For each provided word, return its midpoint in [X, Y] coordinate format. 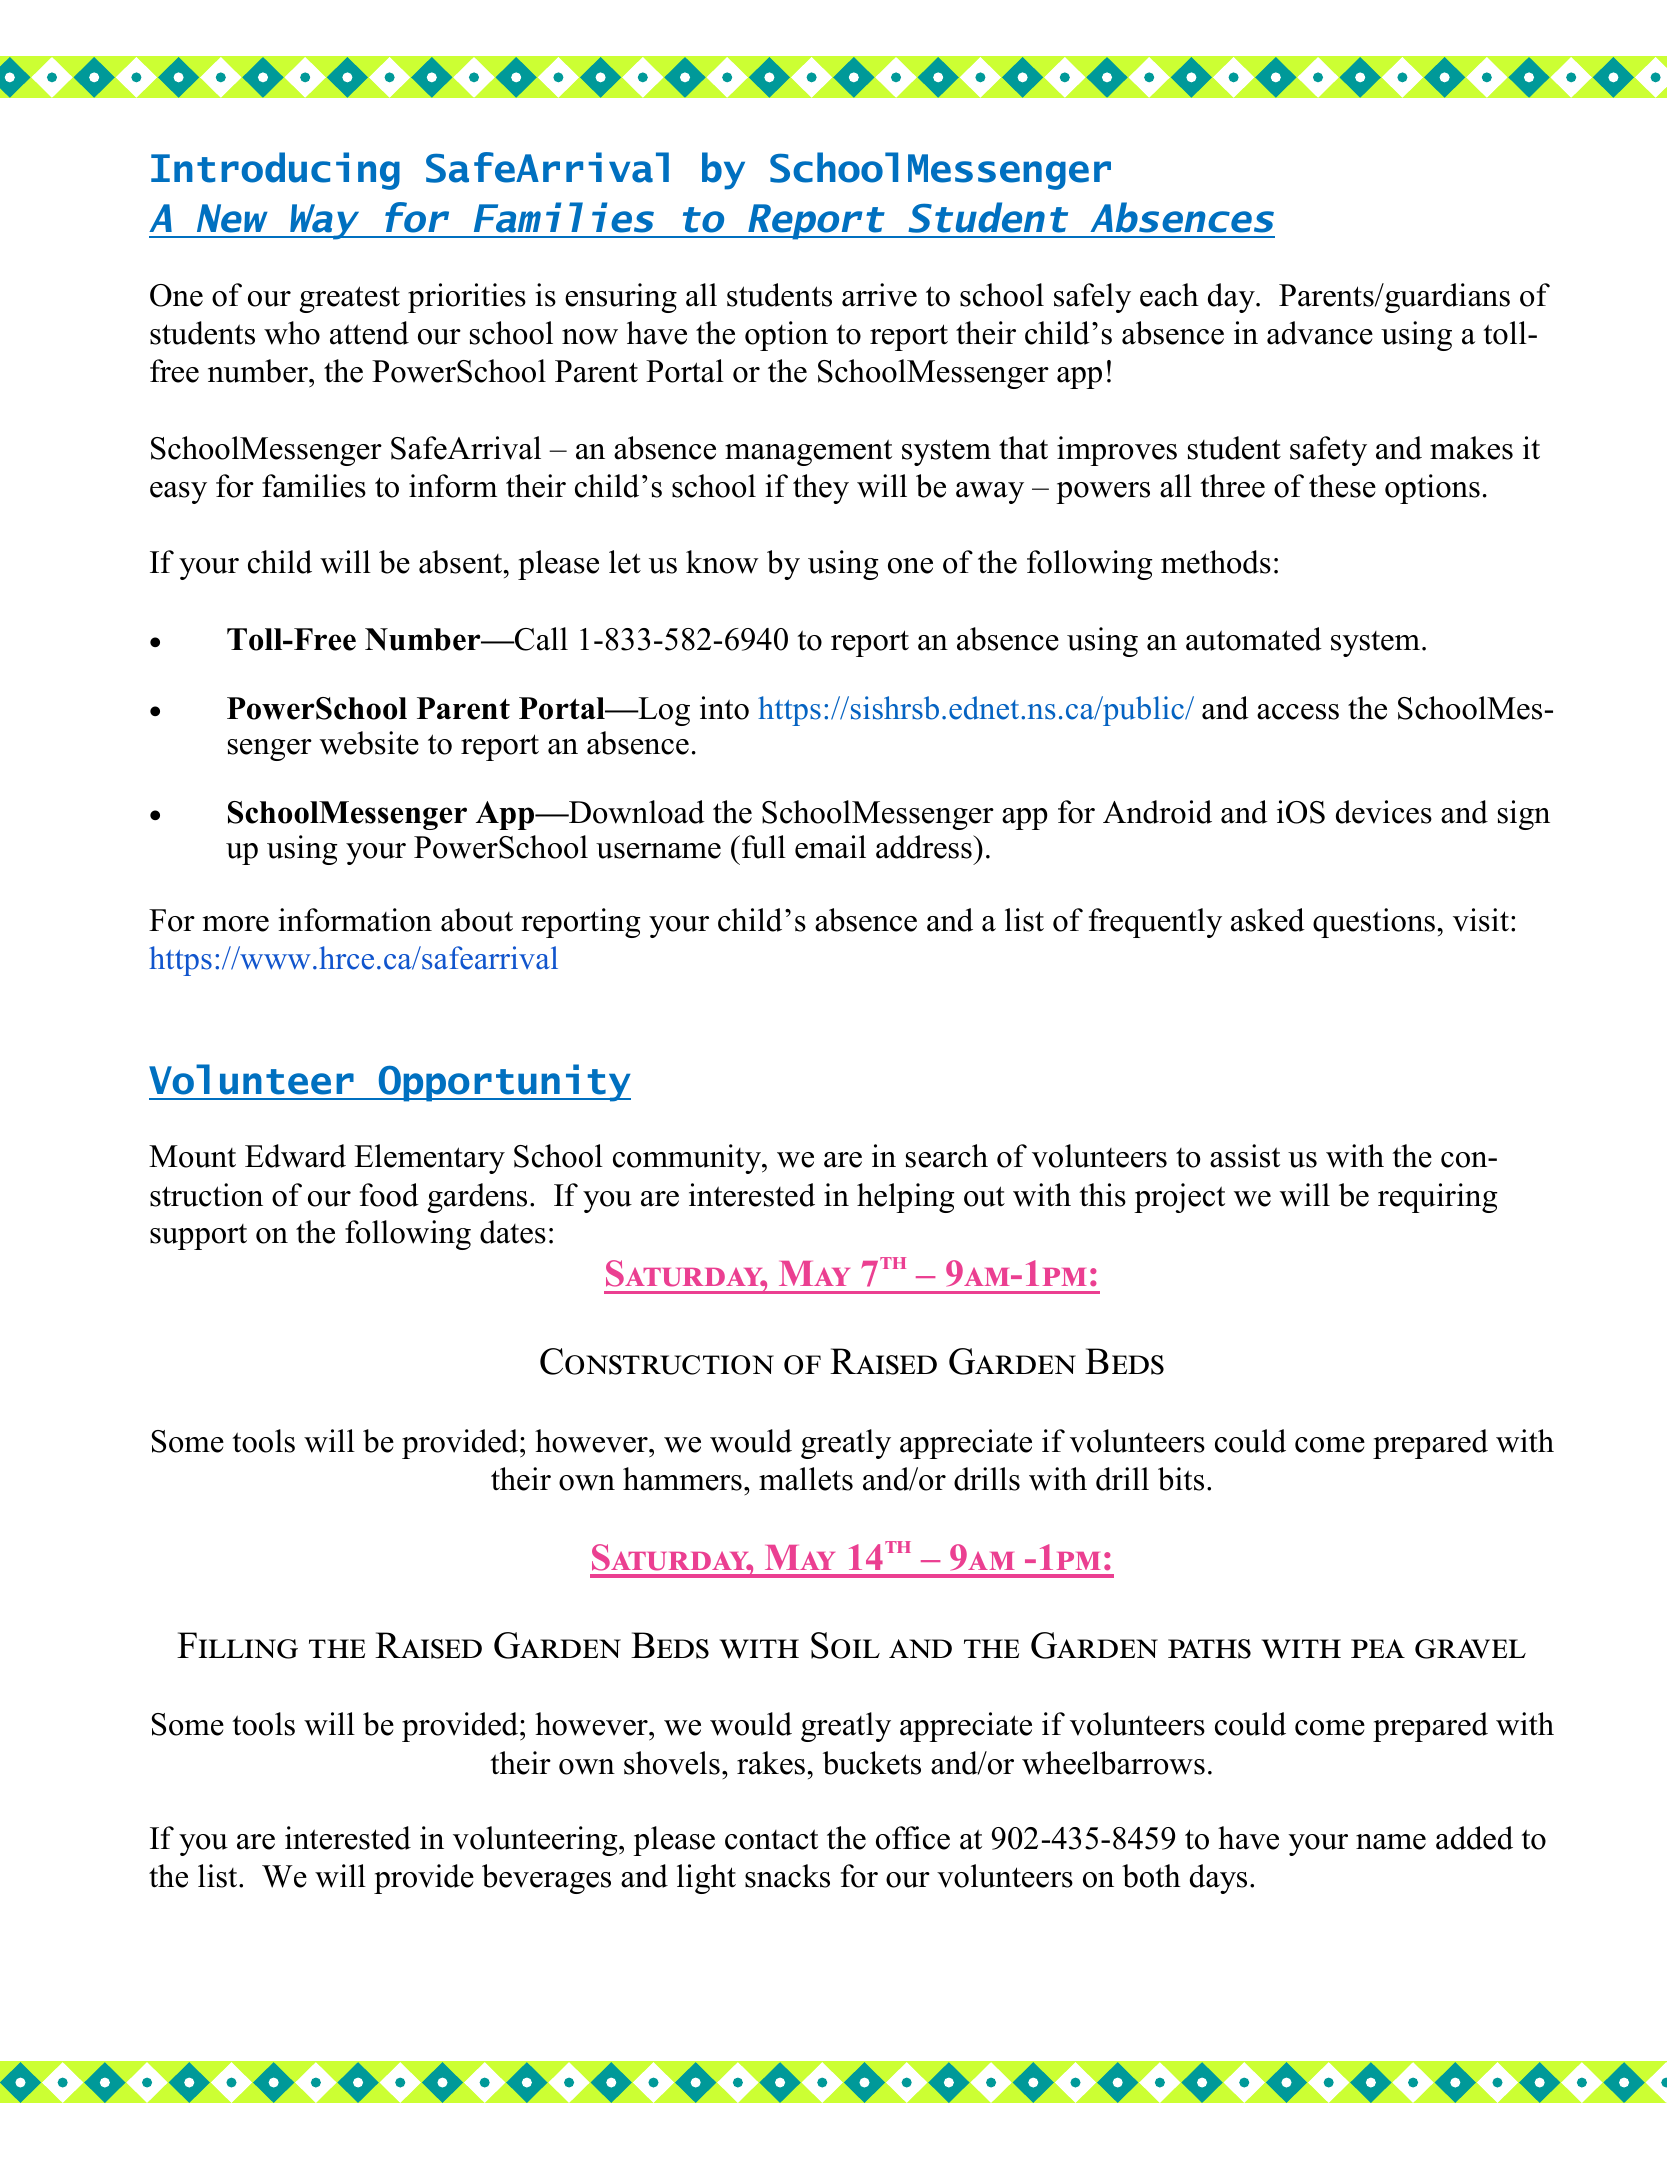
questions [1375, 923]
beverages [546, 1879]
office [913, 1838]
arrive [879, 295]
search [947, 1156]
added [1474, 1838]
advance [1320, 333]
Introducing [275, 171]
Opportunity [503, 1083]
